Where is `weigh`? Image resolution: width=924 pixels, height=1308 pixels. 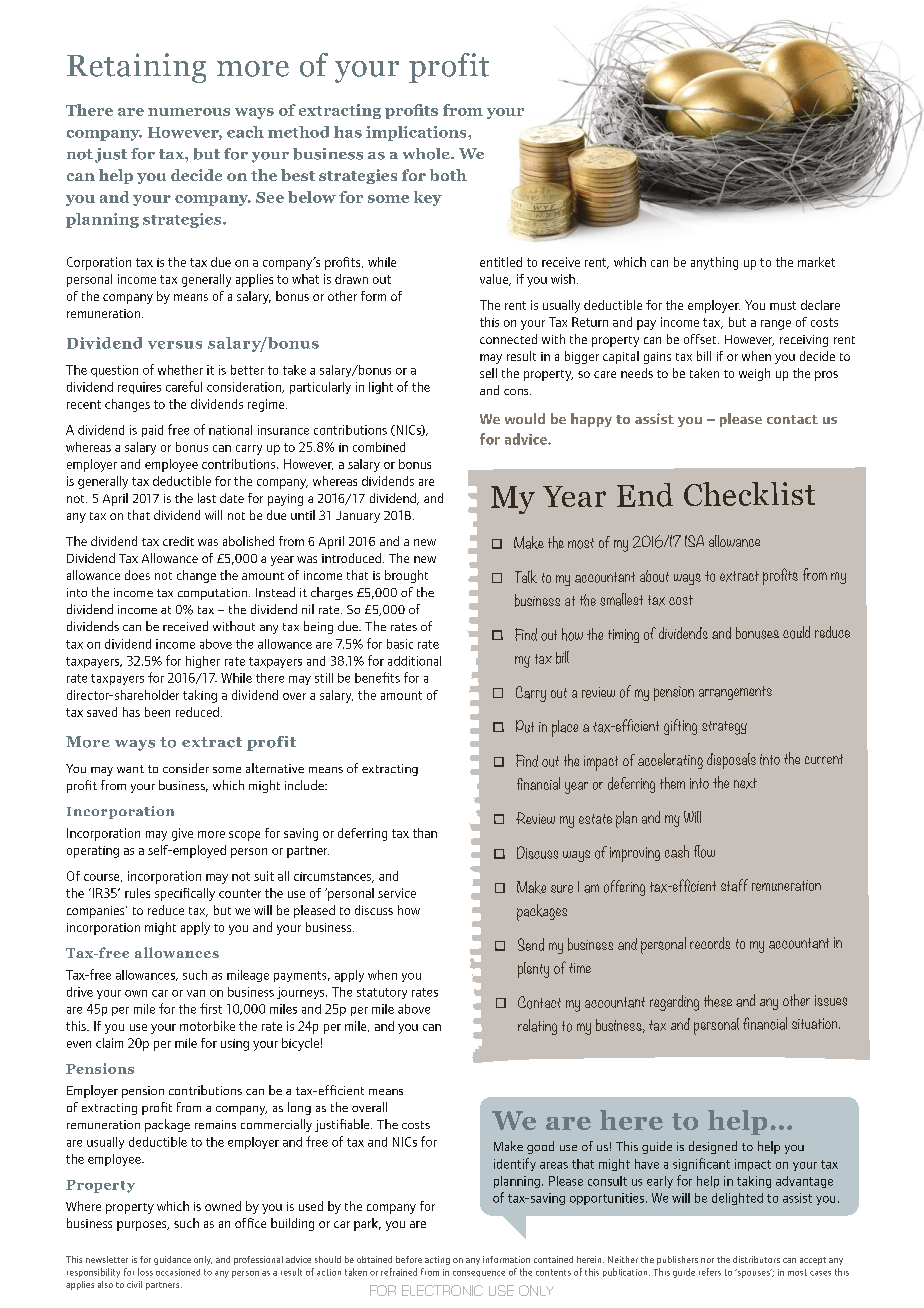
weigh is located at coordinates (754, 374).
